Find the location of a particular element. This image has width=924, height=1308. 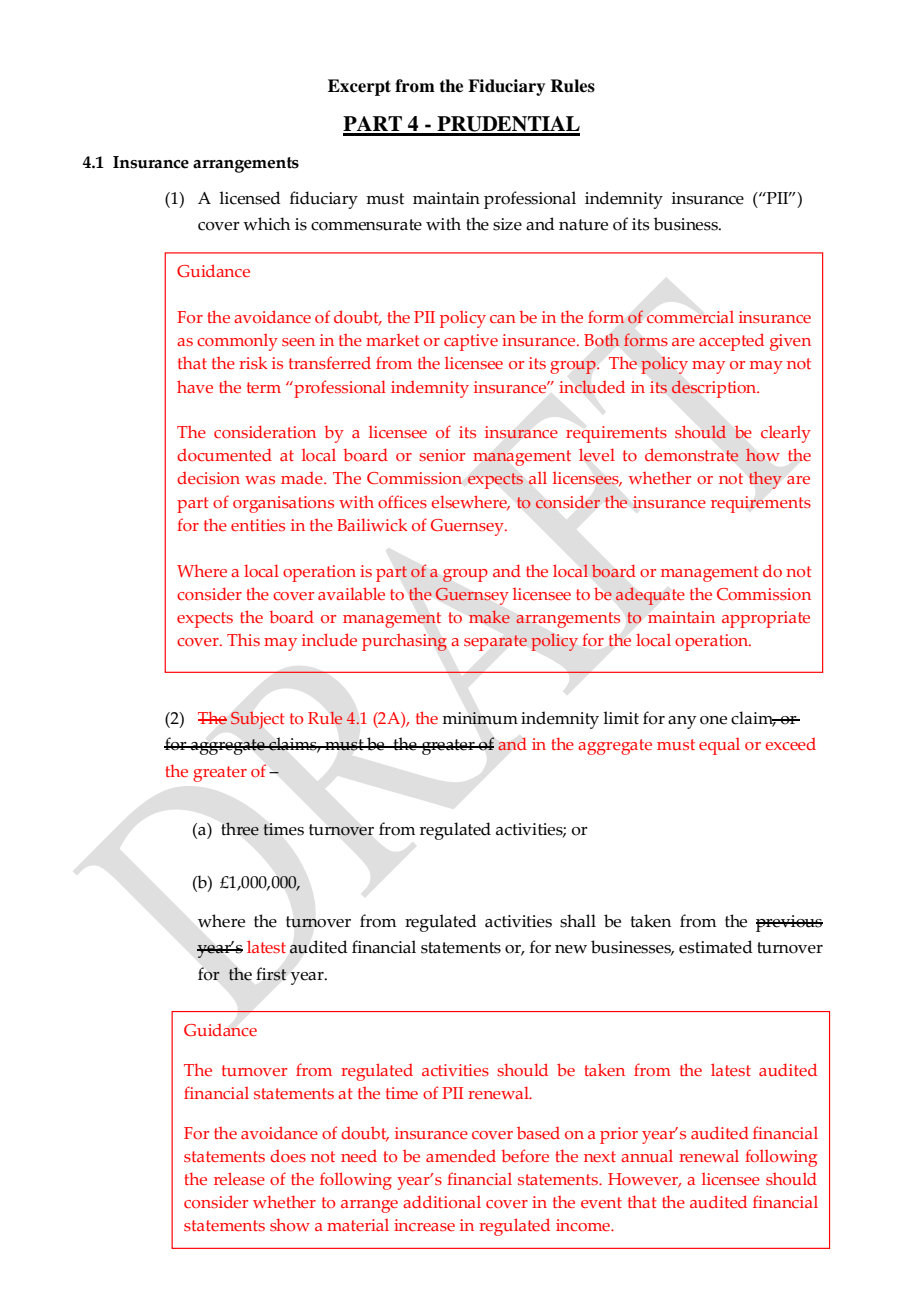

annual is located at coordinates (647, 1156).
